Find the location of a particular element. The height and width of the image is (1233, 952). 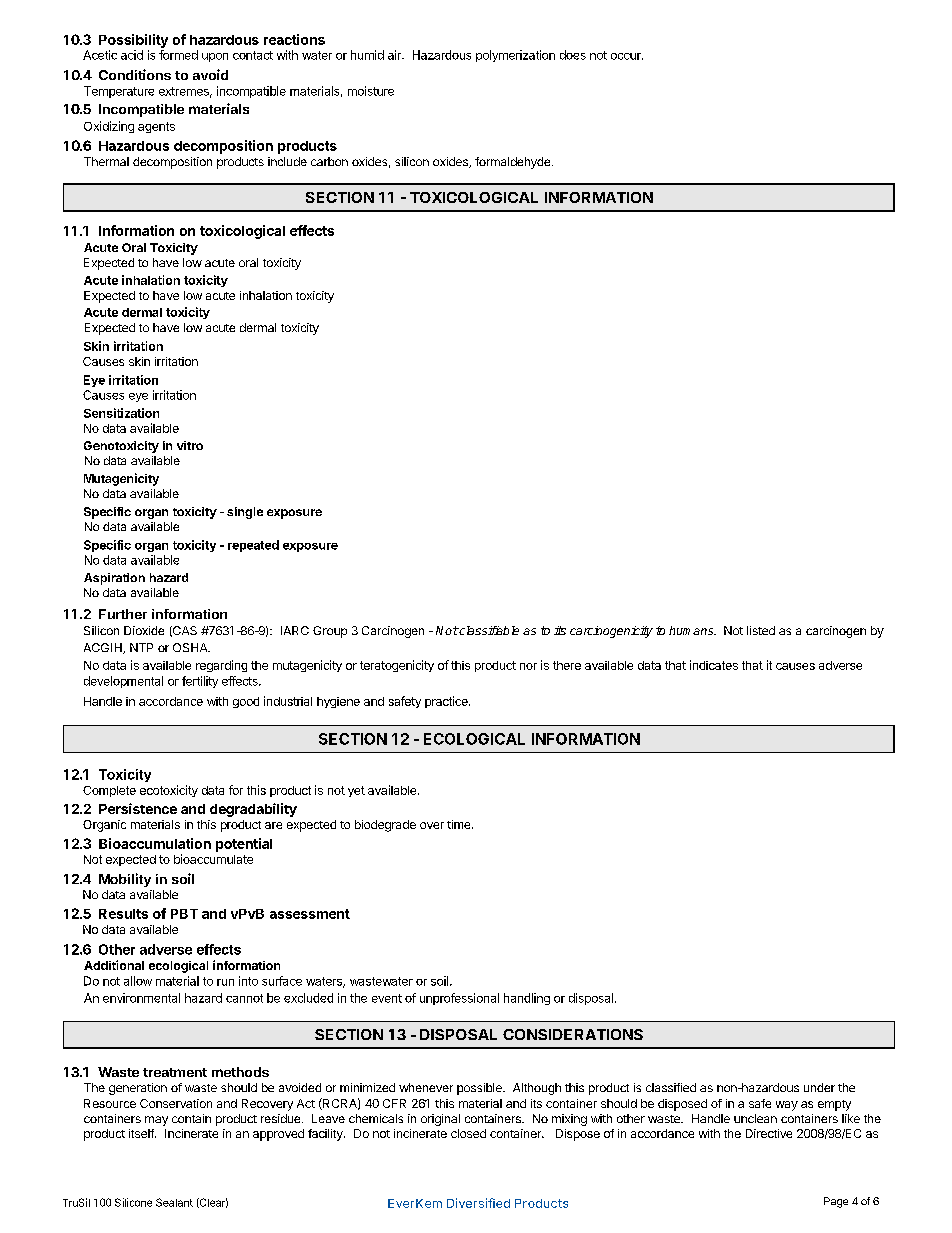

Sealant is located at coordinates (174, 1202).
